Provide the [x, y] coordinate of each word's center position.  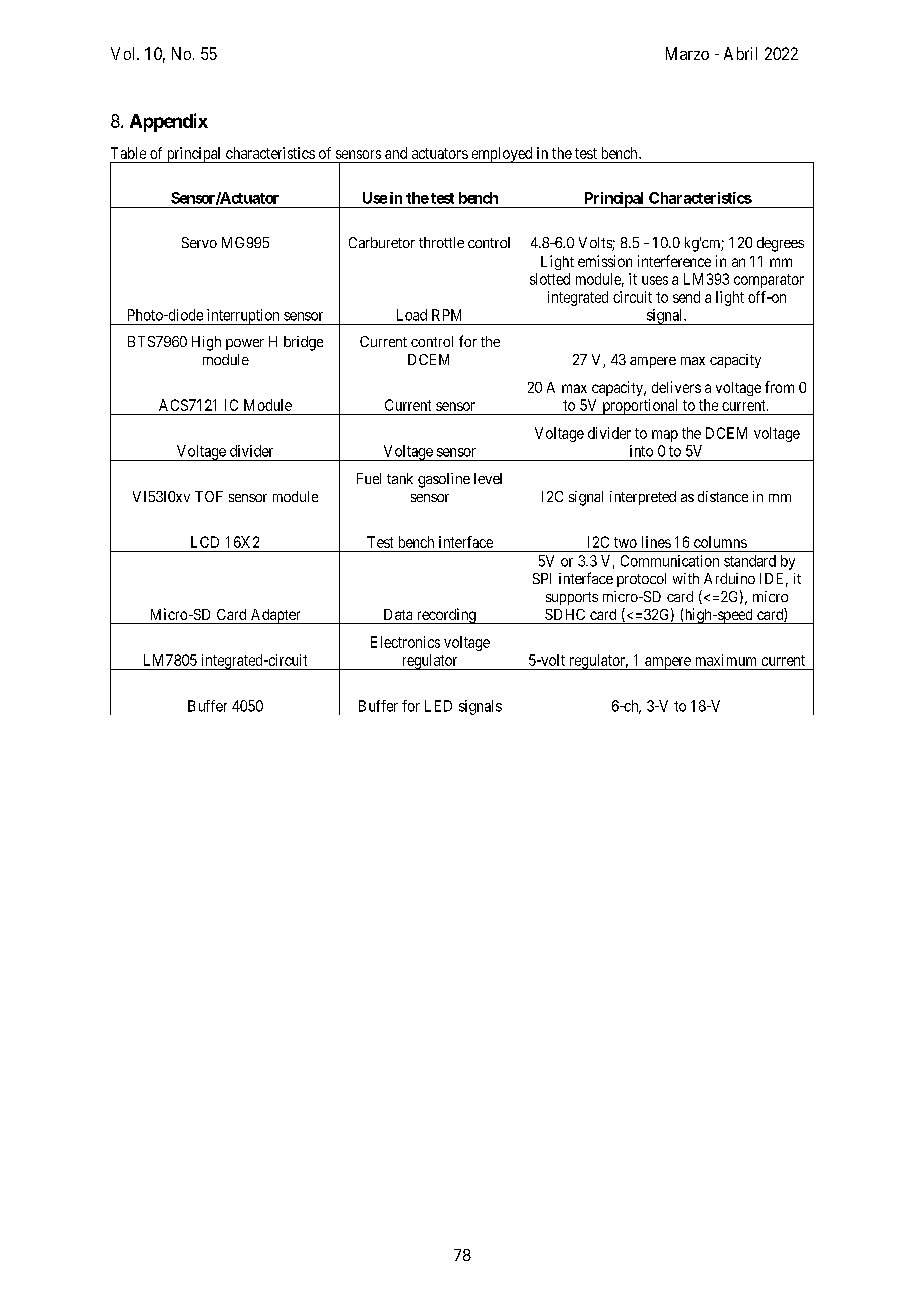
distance [723, 496]
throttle [441, 242]
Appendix [169, 122]
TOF [209, 496]
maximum [726, 660]
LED [438, 706]
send [686, 297]
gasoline [444, 480]
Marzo [687, 53]
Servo [199, 242]
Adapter [275, 616]
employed [502, 155]
